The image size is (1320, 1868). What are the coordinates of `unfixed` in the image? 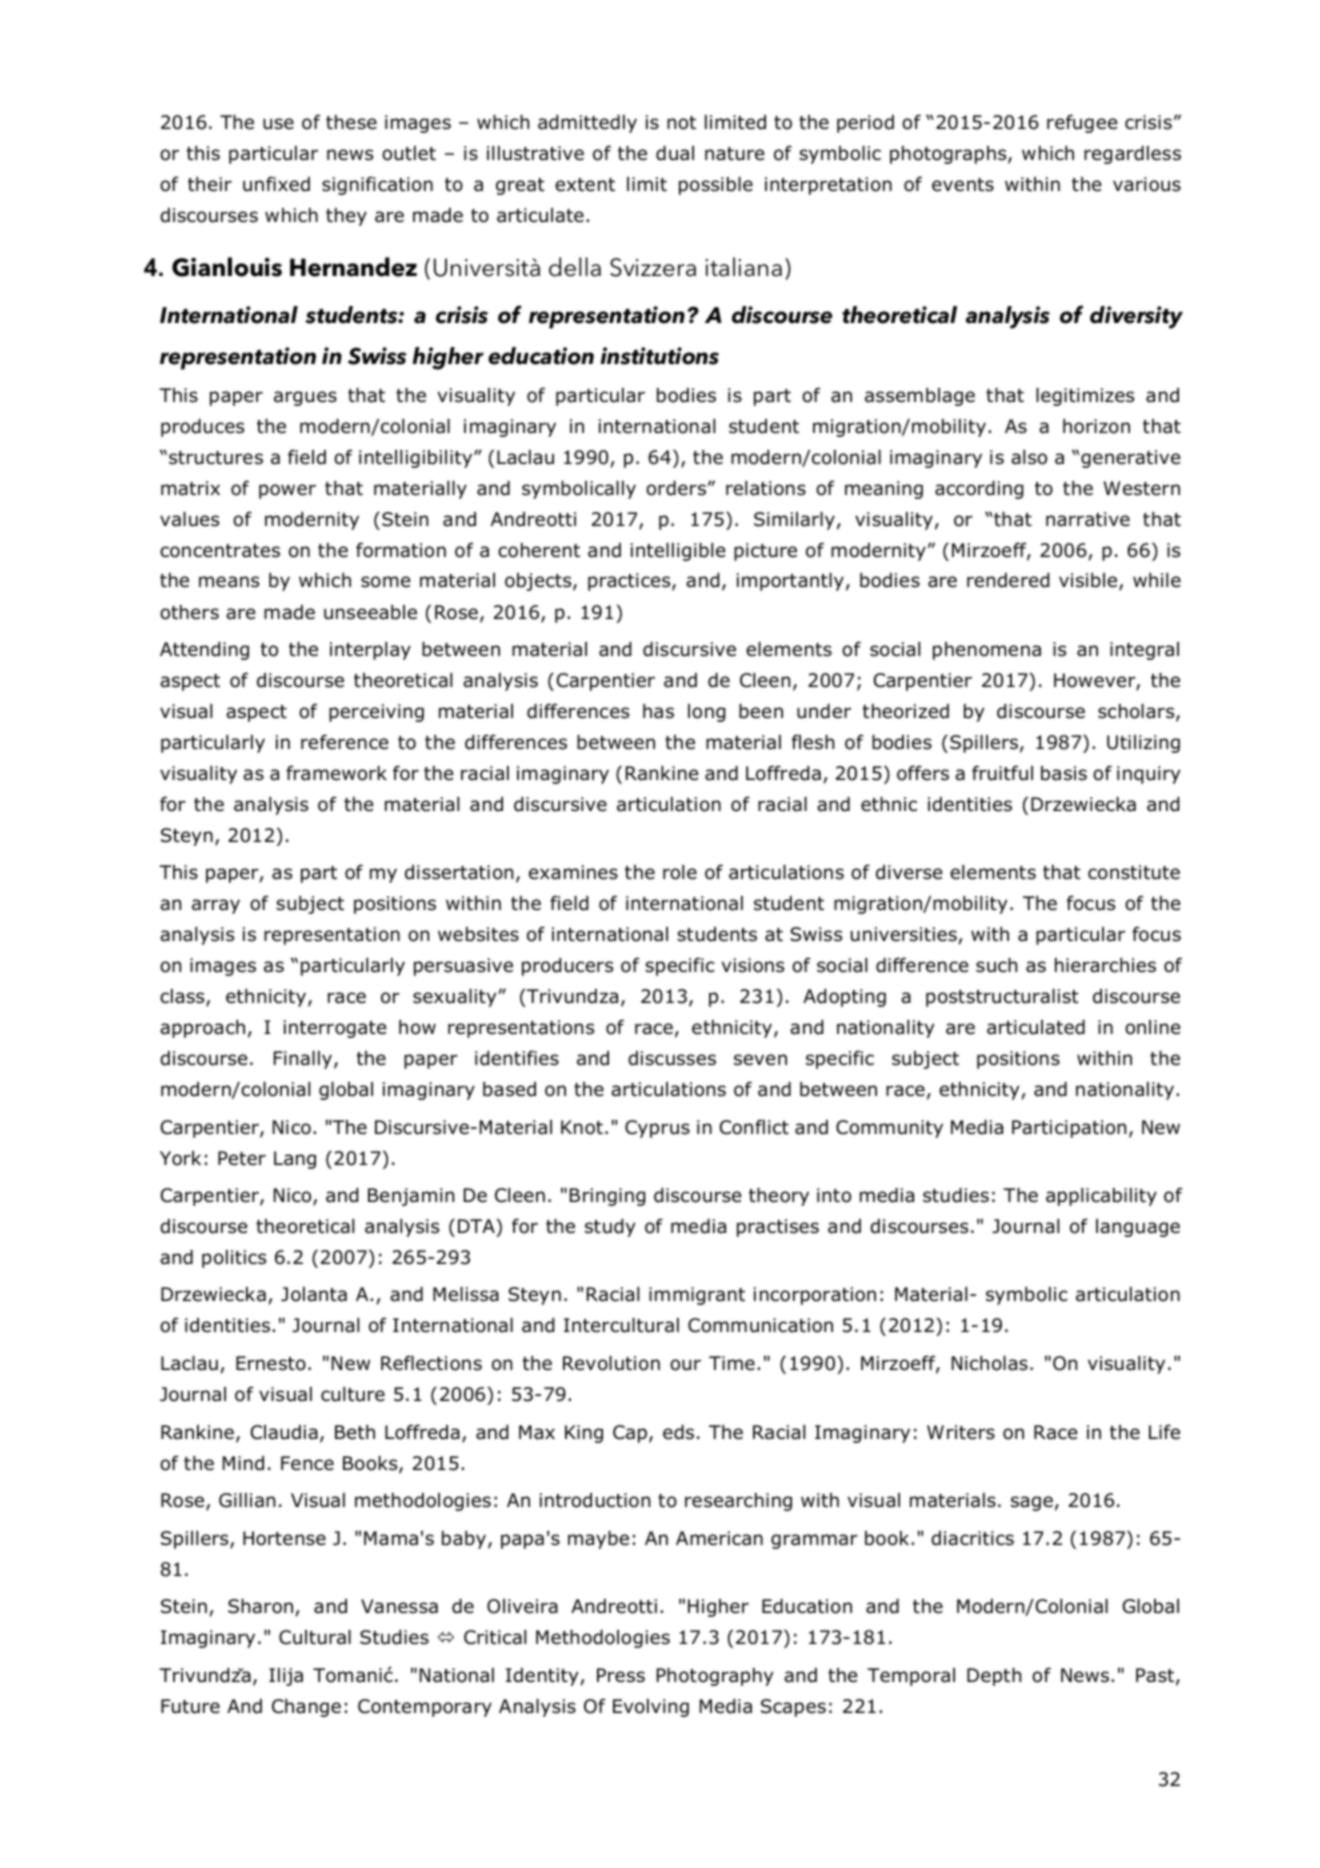 It's located at (276, 184).
